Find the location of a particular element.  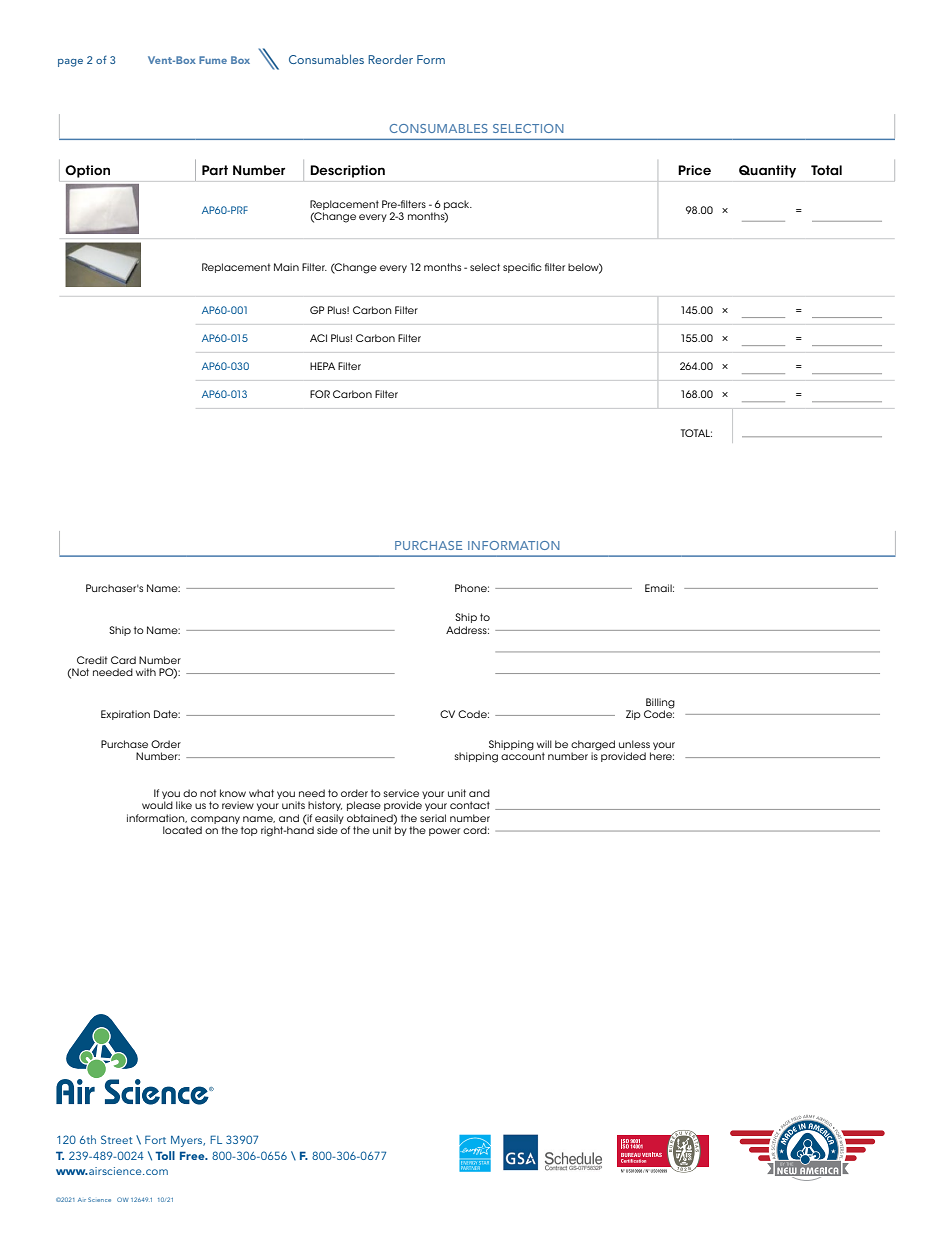

specific is located at coordinates (522, 268).
